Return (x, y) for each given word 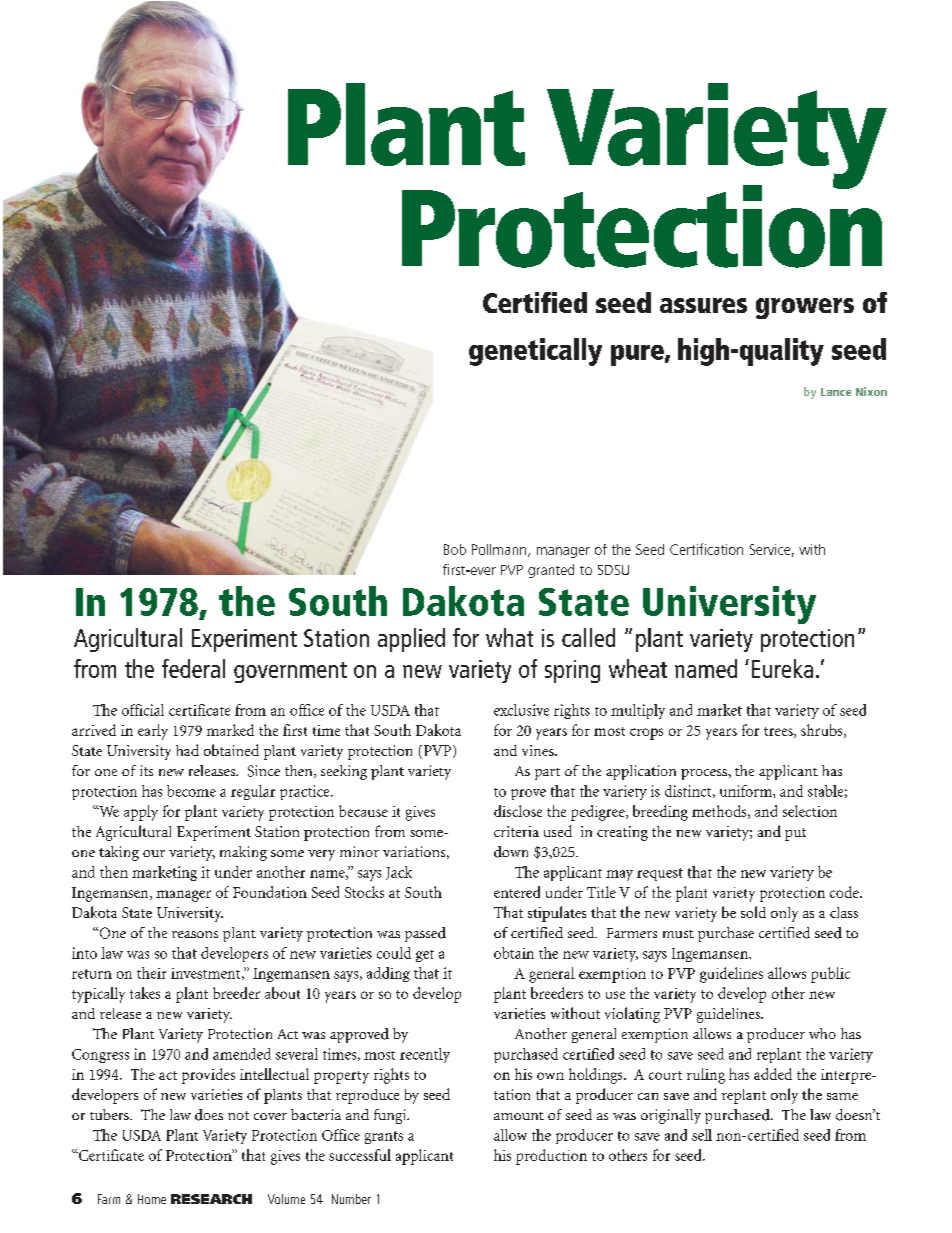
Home (152, 1199)
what (509, 637)
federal (193, 668)
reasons (195, 934)
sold (753, 912)
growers (805, 308)
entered (517, 892)
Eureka (782, 668)
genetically (535, 352)
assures (703, 305)
